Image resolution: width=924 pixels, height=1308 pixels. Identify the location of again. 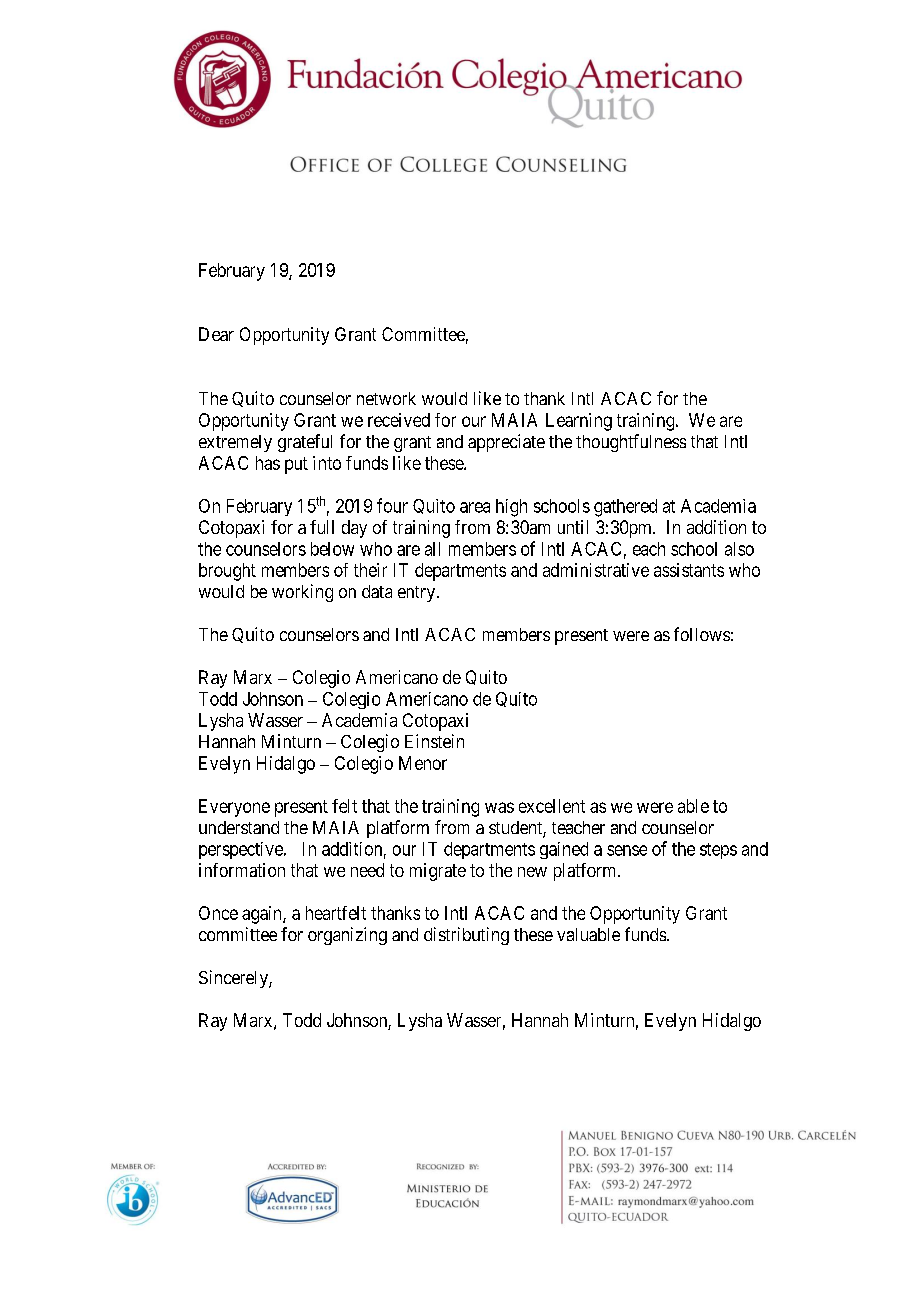
(263, 915).
